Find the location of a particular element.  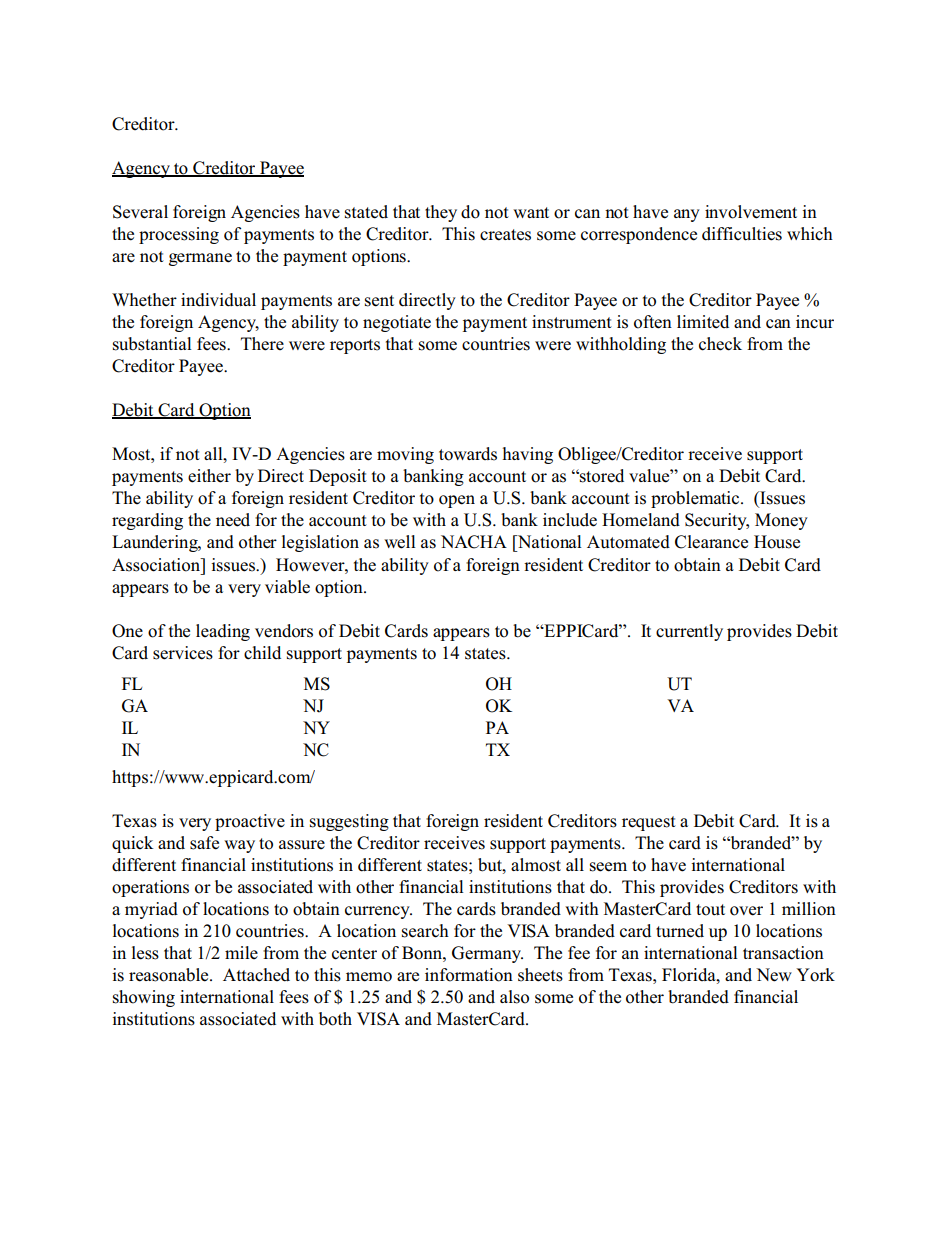

vendors is located at coordinates (284, 631).
